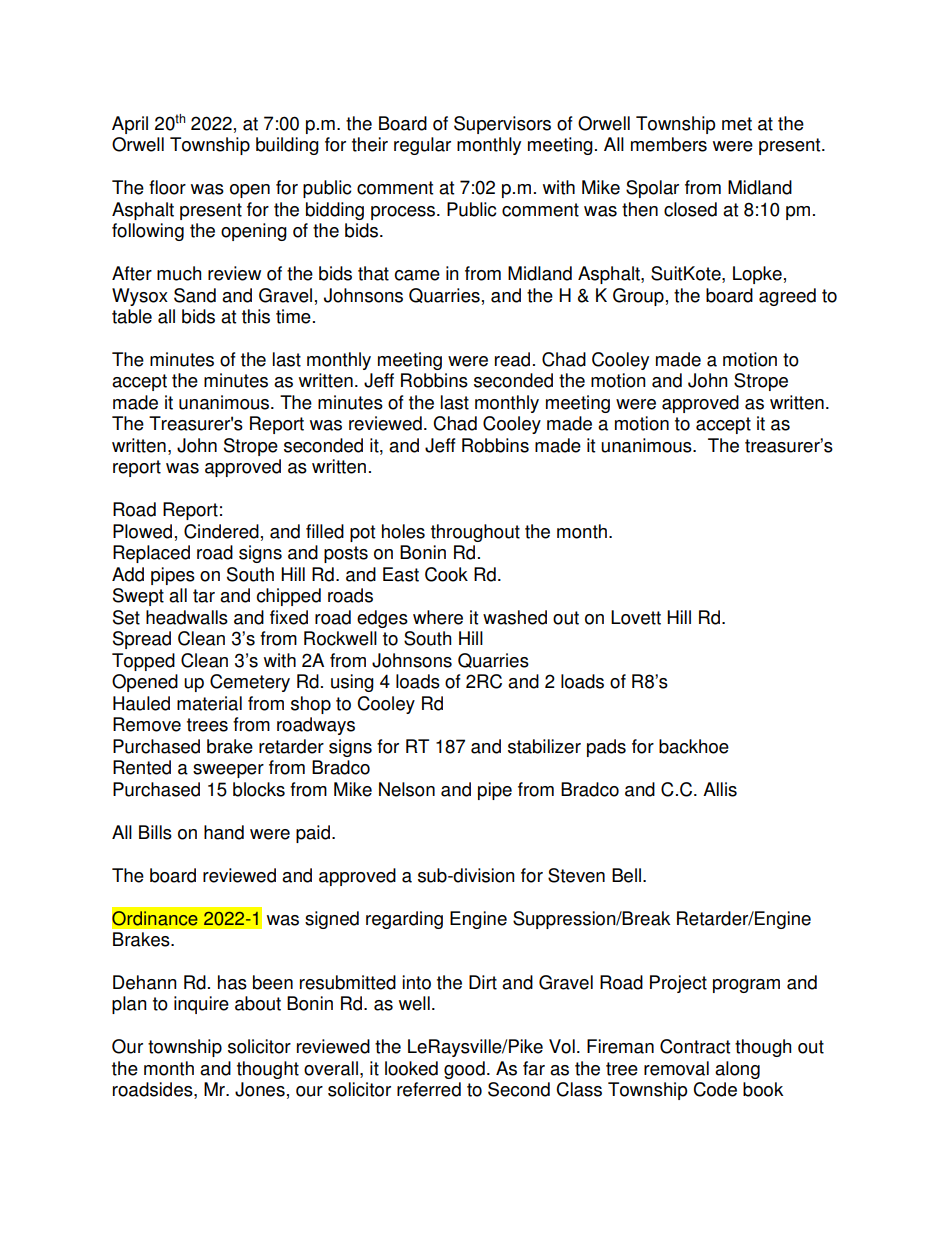  What do you see at coordinates (422, 146) in the screenshot?
I see `regular` at bounding box center [422, 146].
